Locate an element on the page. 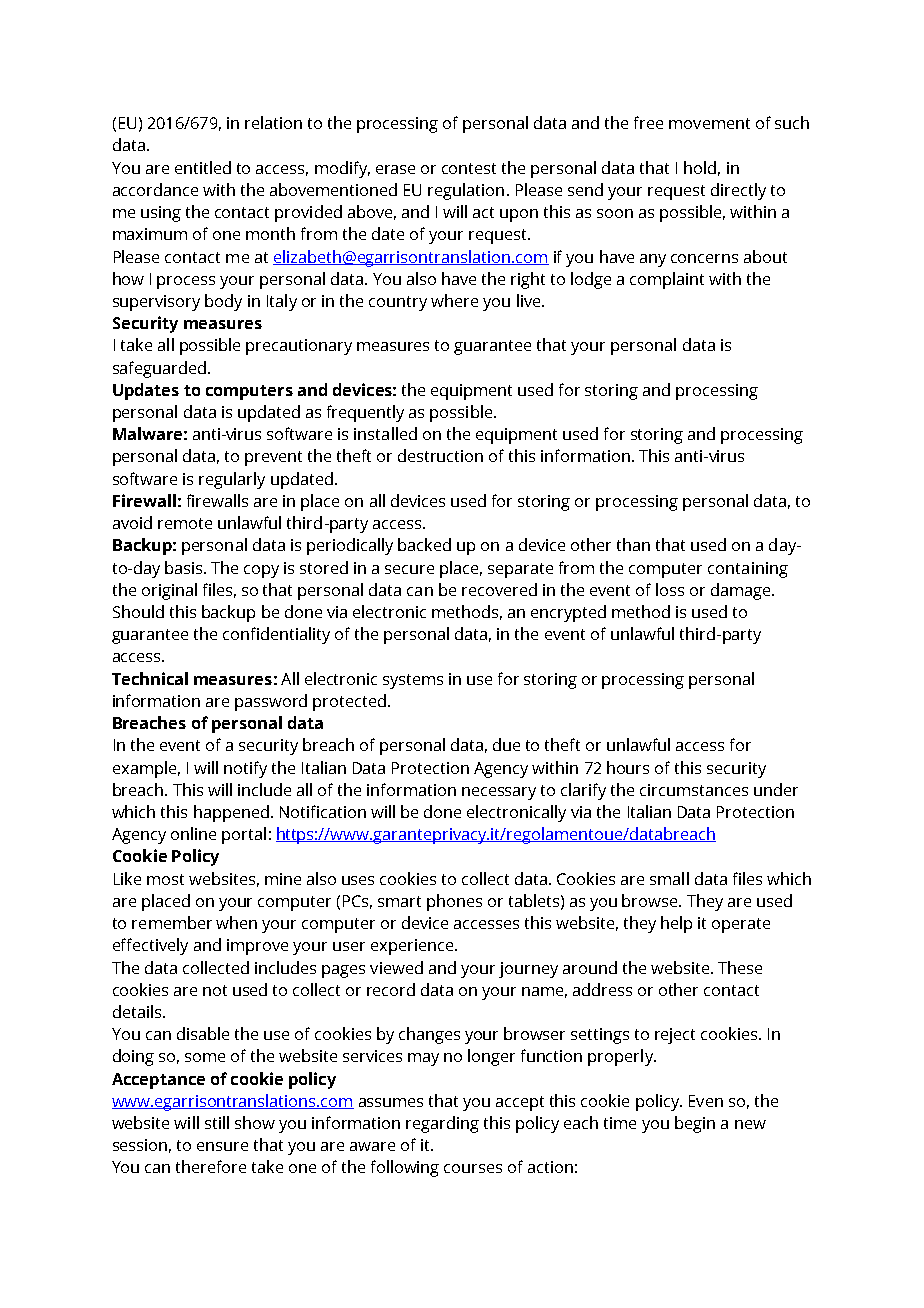 Image resolution: width=924 pixels, height=1308 pixels. happened is located at coordinates (231, 813).
